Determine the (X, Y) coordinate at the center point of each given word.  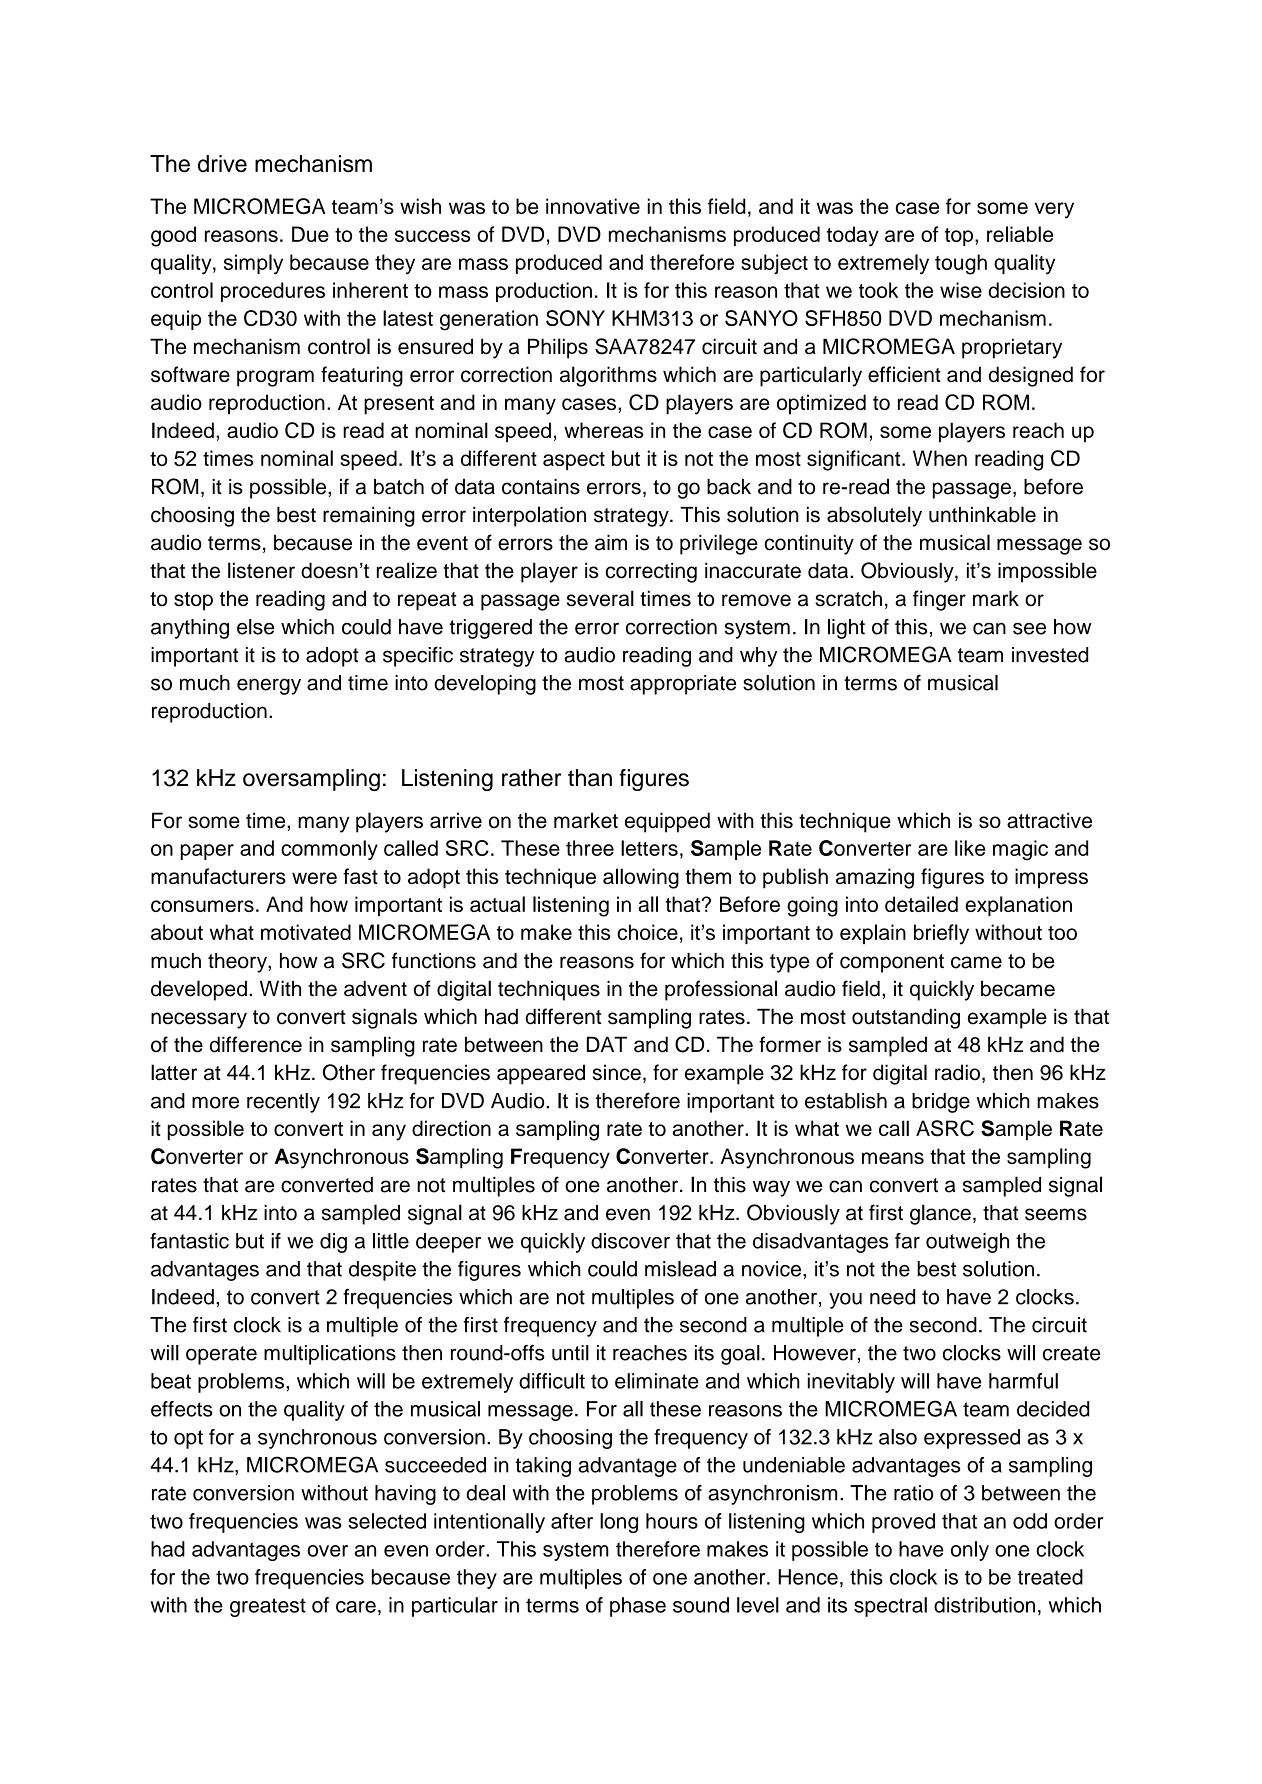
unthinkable (982, 514)
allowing (641, 878)
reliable (1020, 234)
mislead (680, 1269)
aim (611, 543)
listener (261, 570)
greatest (268, 1607)
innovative (593, 206)
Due (310, 234)
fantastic (189, 1241)
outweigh (967, 1243)
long (619, 1523)
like (970, 848)
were (314, 878)
